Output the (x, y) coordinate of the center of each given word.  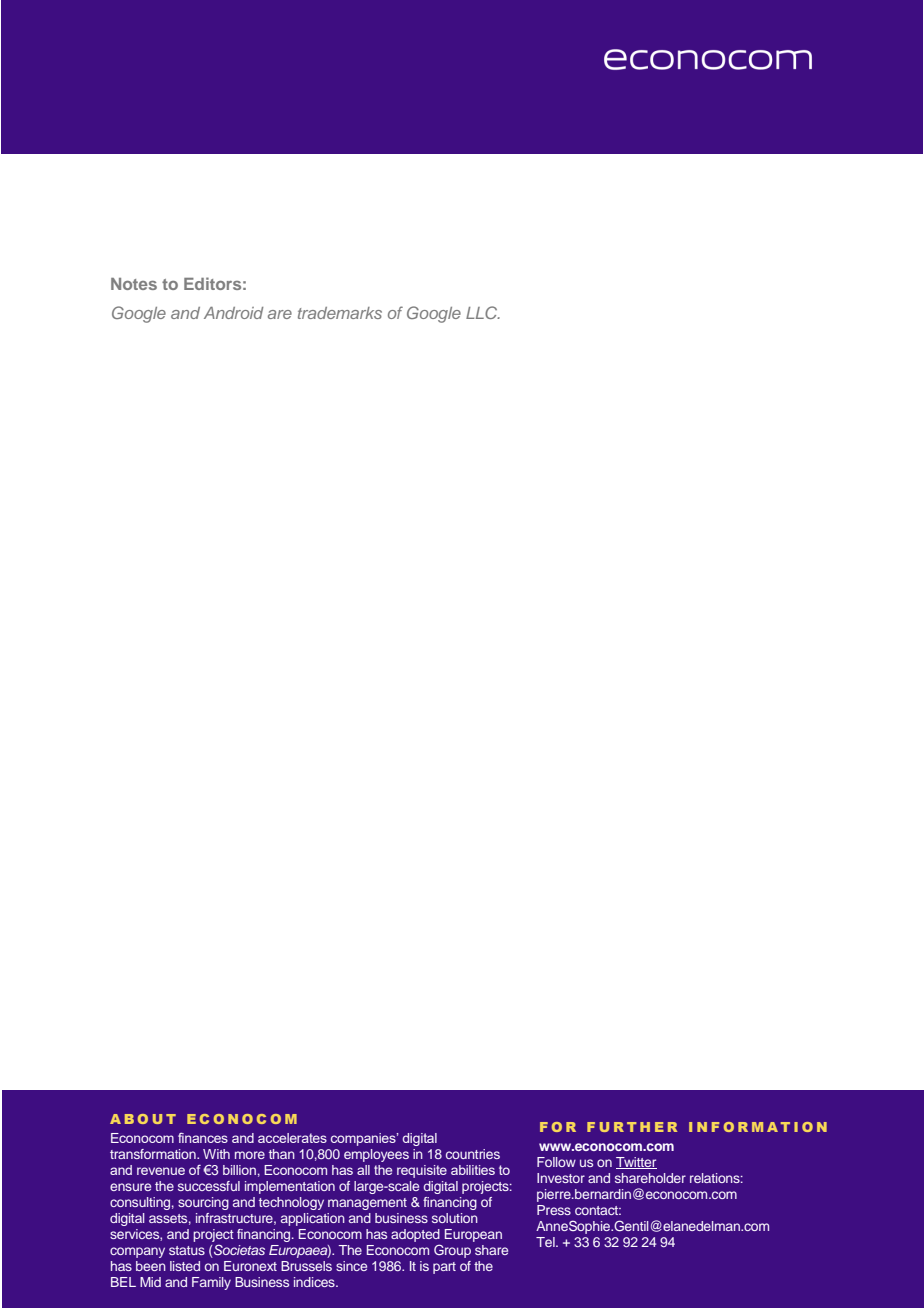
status (187, 1250)
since (351, 1266)
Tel (546, 1242)
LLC (483, 312)
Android (234, 313)
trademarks (340, 313)
